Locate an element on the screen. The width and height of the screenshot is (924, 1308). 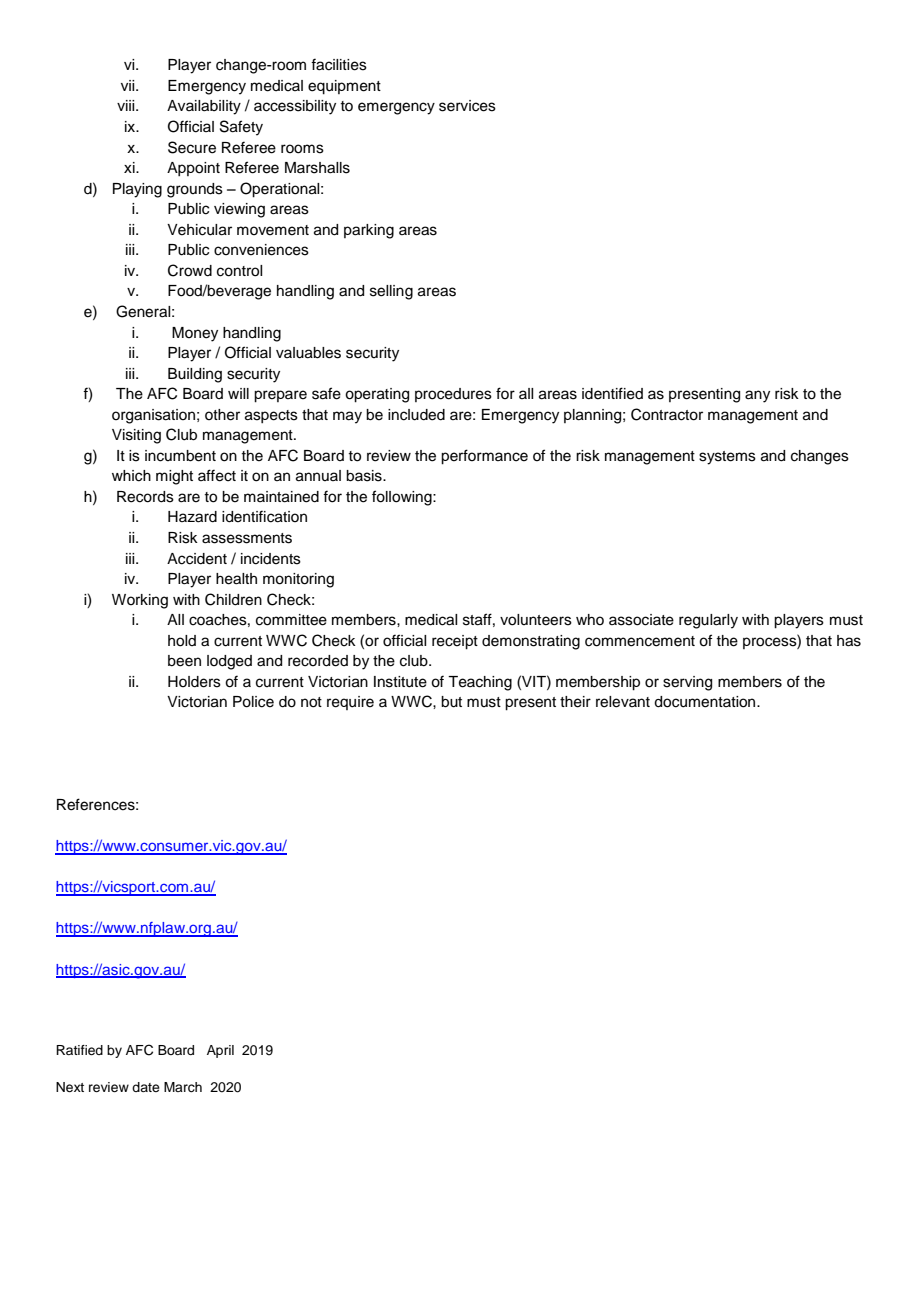
services is located at coordinates (467, 106).
